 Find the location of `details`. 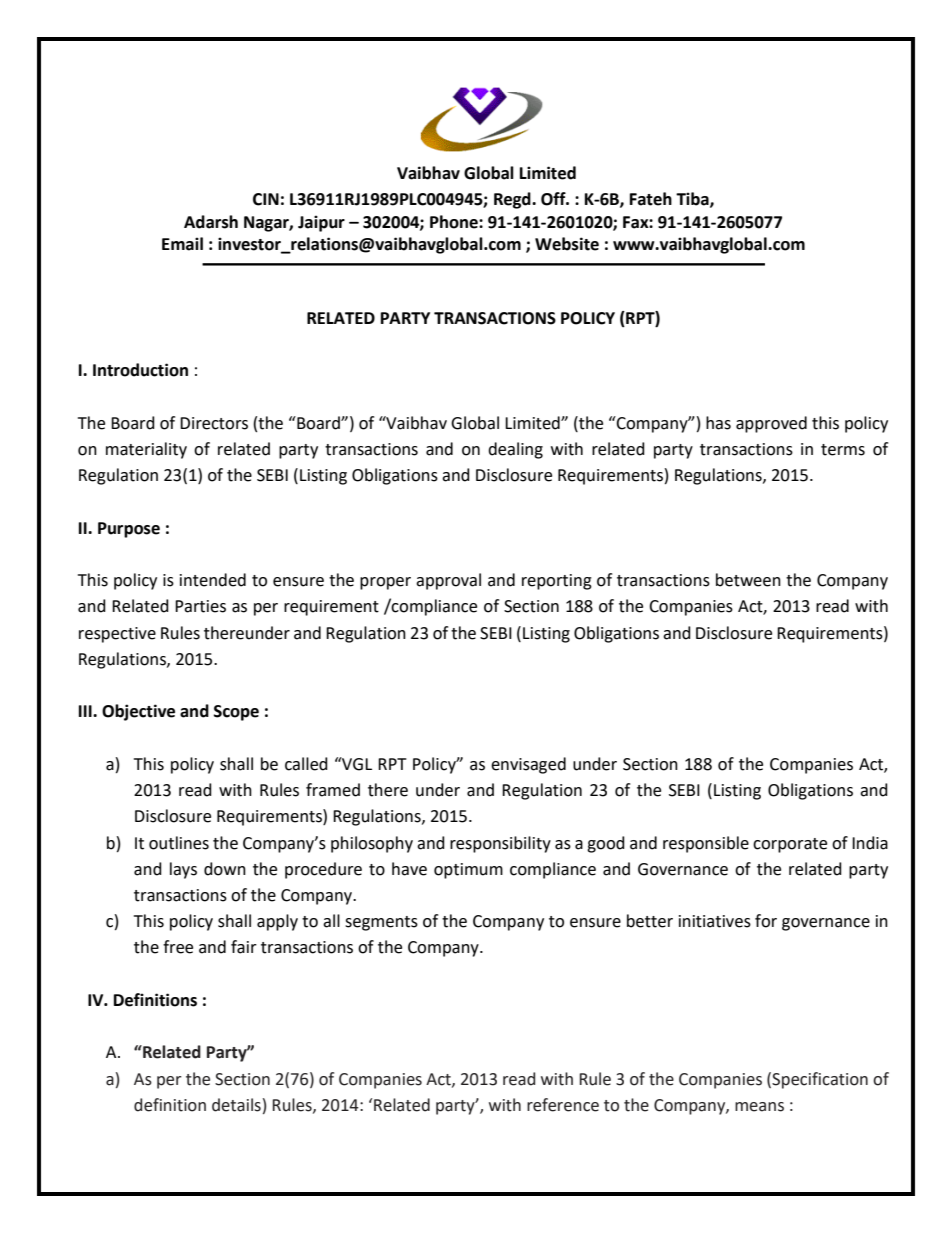

details is located at coordinates (236, 1105).
